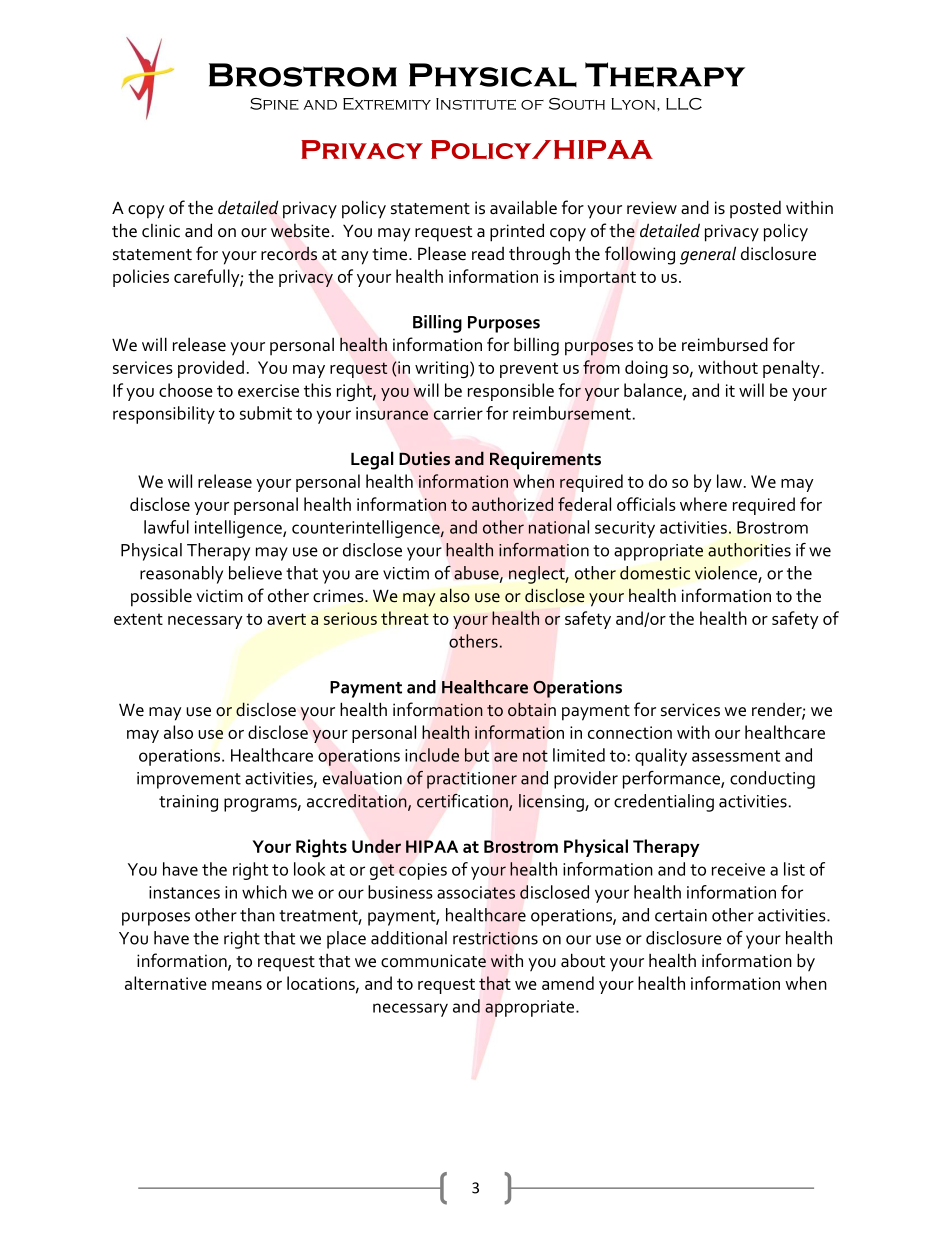 Image resolution: width=952 pixels, height=1233 pixels. What do you see at coordinates (488, 254) in the page?
I see `read` at bounding box center [488, 254].
